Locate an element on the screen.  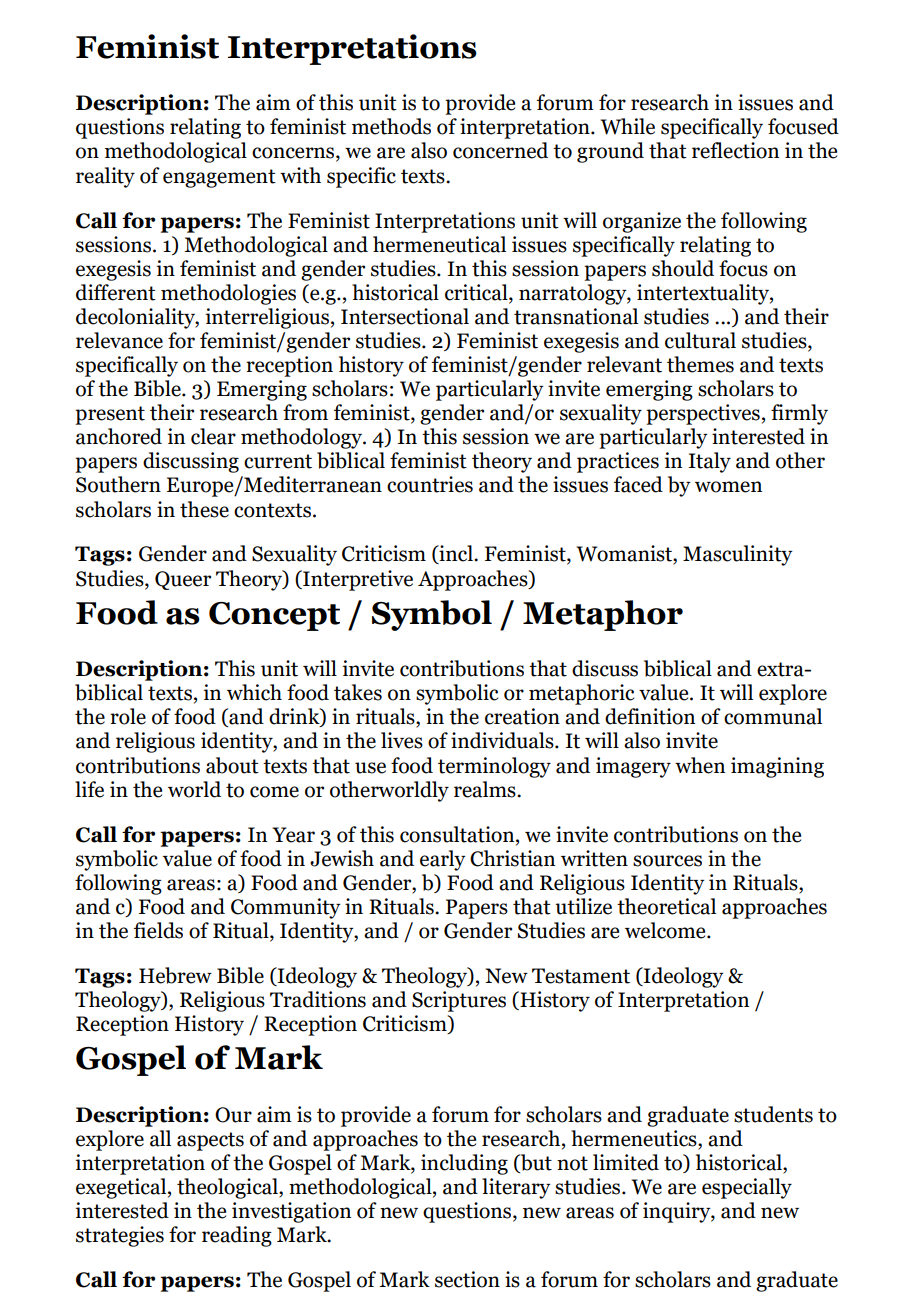
reflection is located at coordinates (735, 150).
